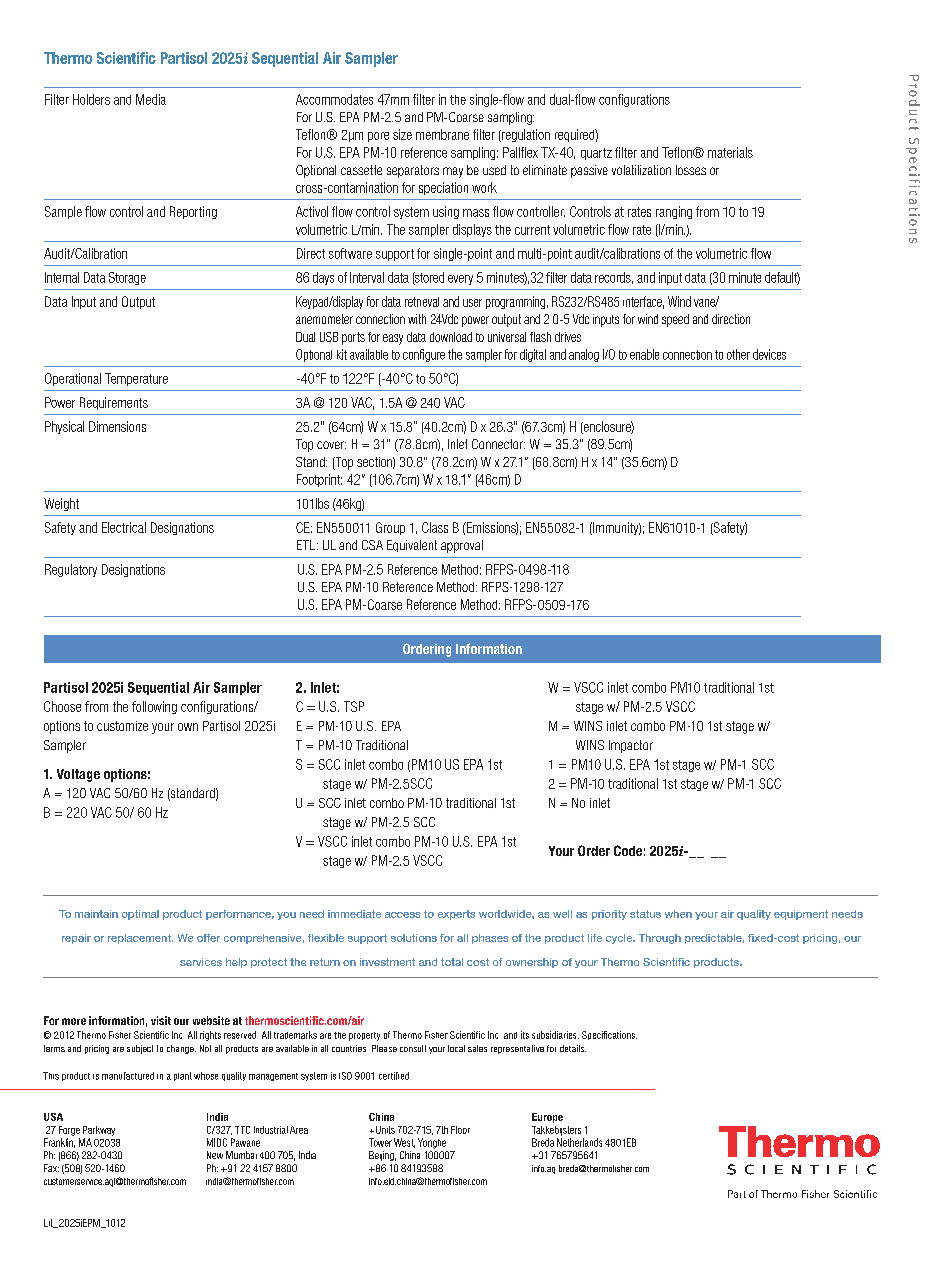 The height and width of the document is (1270, 952). Describe the element at coordinates (136, 379) in the document. I see `Temperature` at that location.
